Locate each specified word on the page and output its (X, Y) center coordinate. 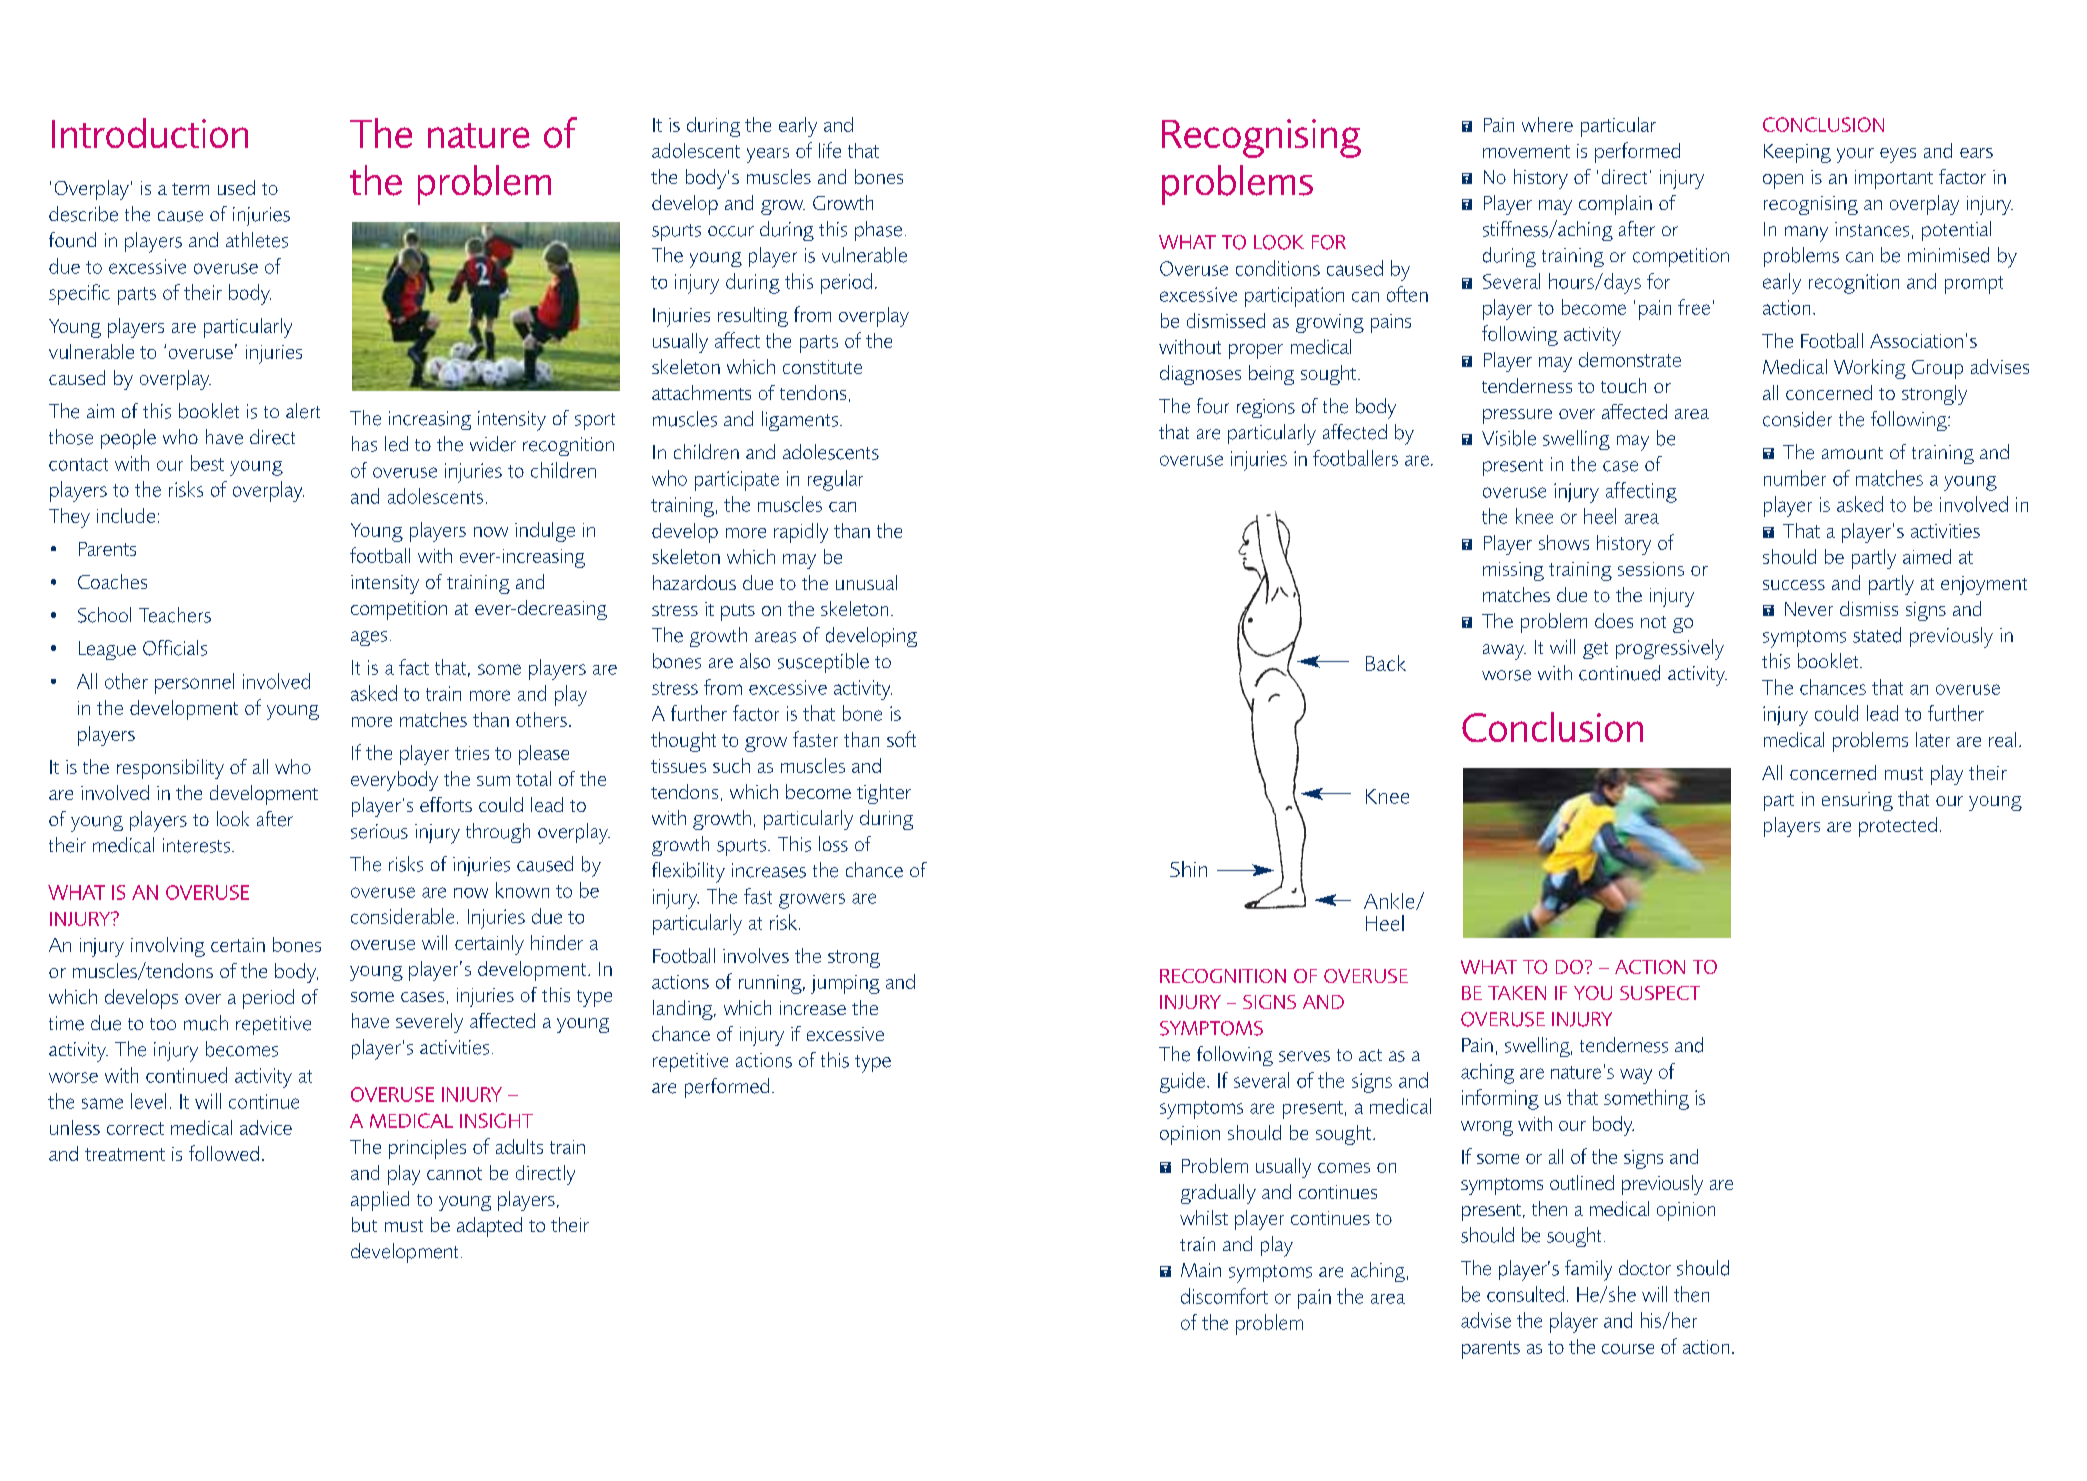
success (1794, 585)
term (190, 189)
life (830, 150)
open (1783, 181)
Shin (1188, 869)
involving (168, 947)
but (364, 1224)
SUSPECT (1660, 993)
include (126, 515)
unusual (866, 582)
